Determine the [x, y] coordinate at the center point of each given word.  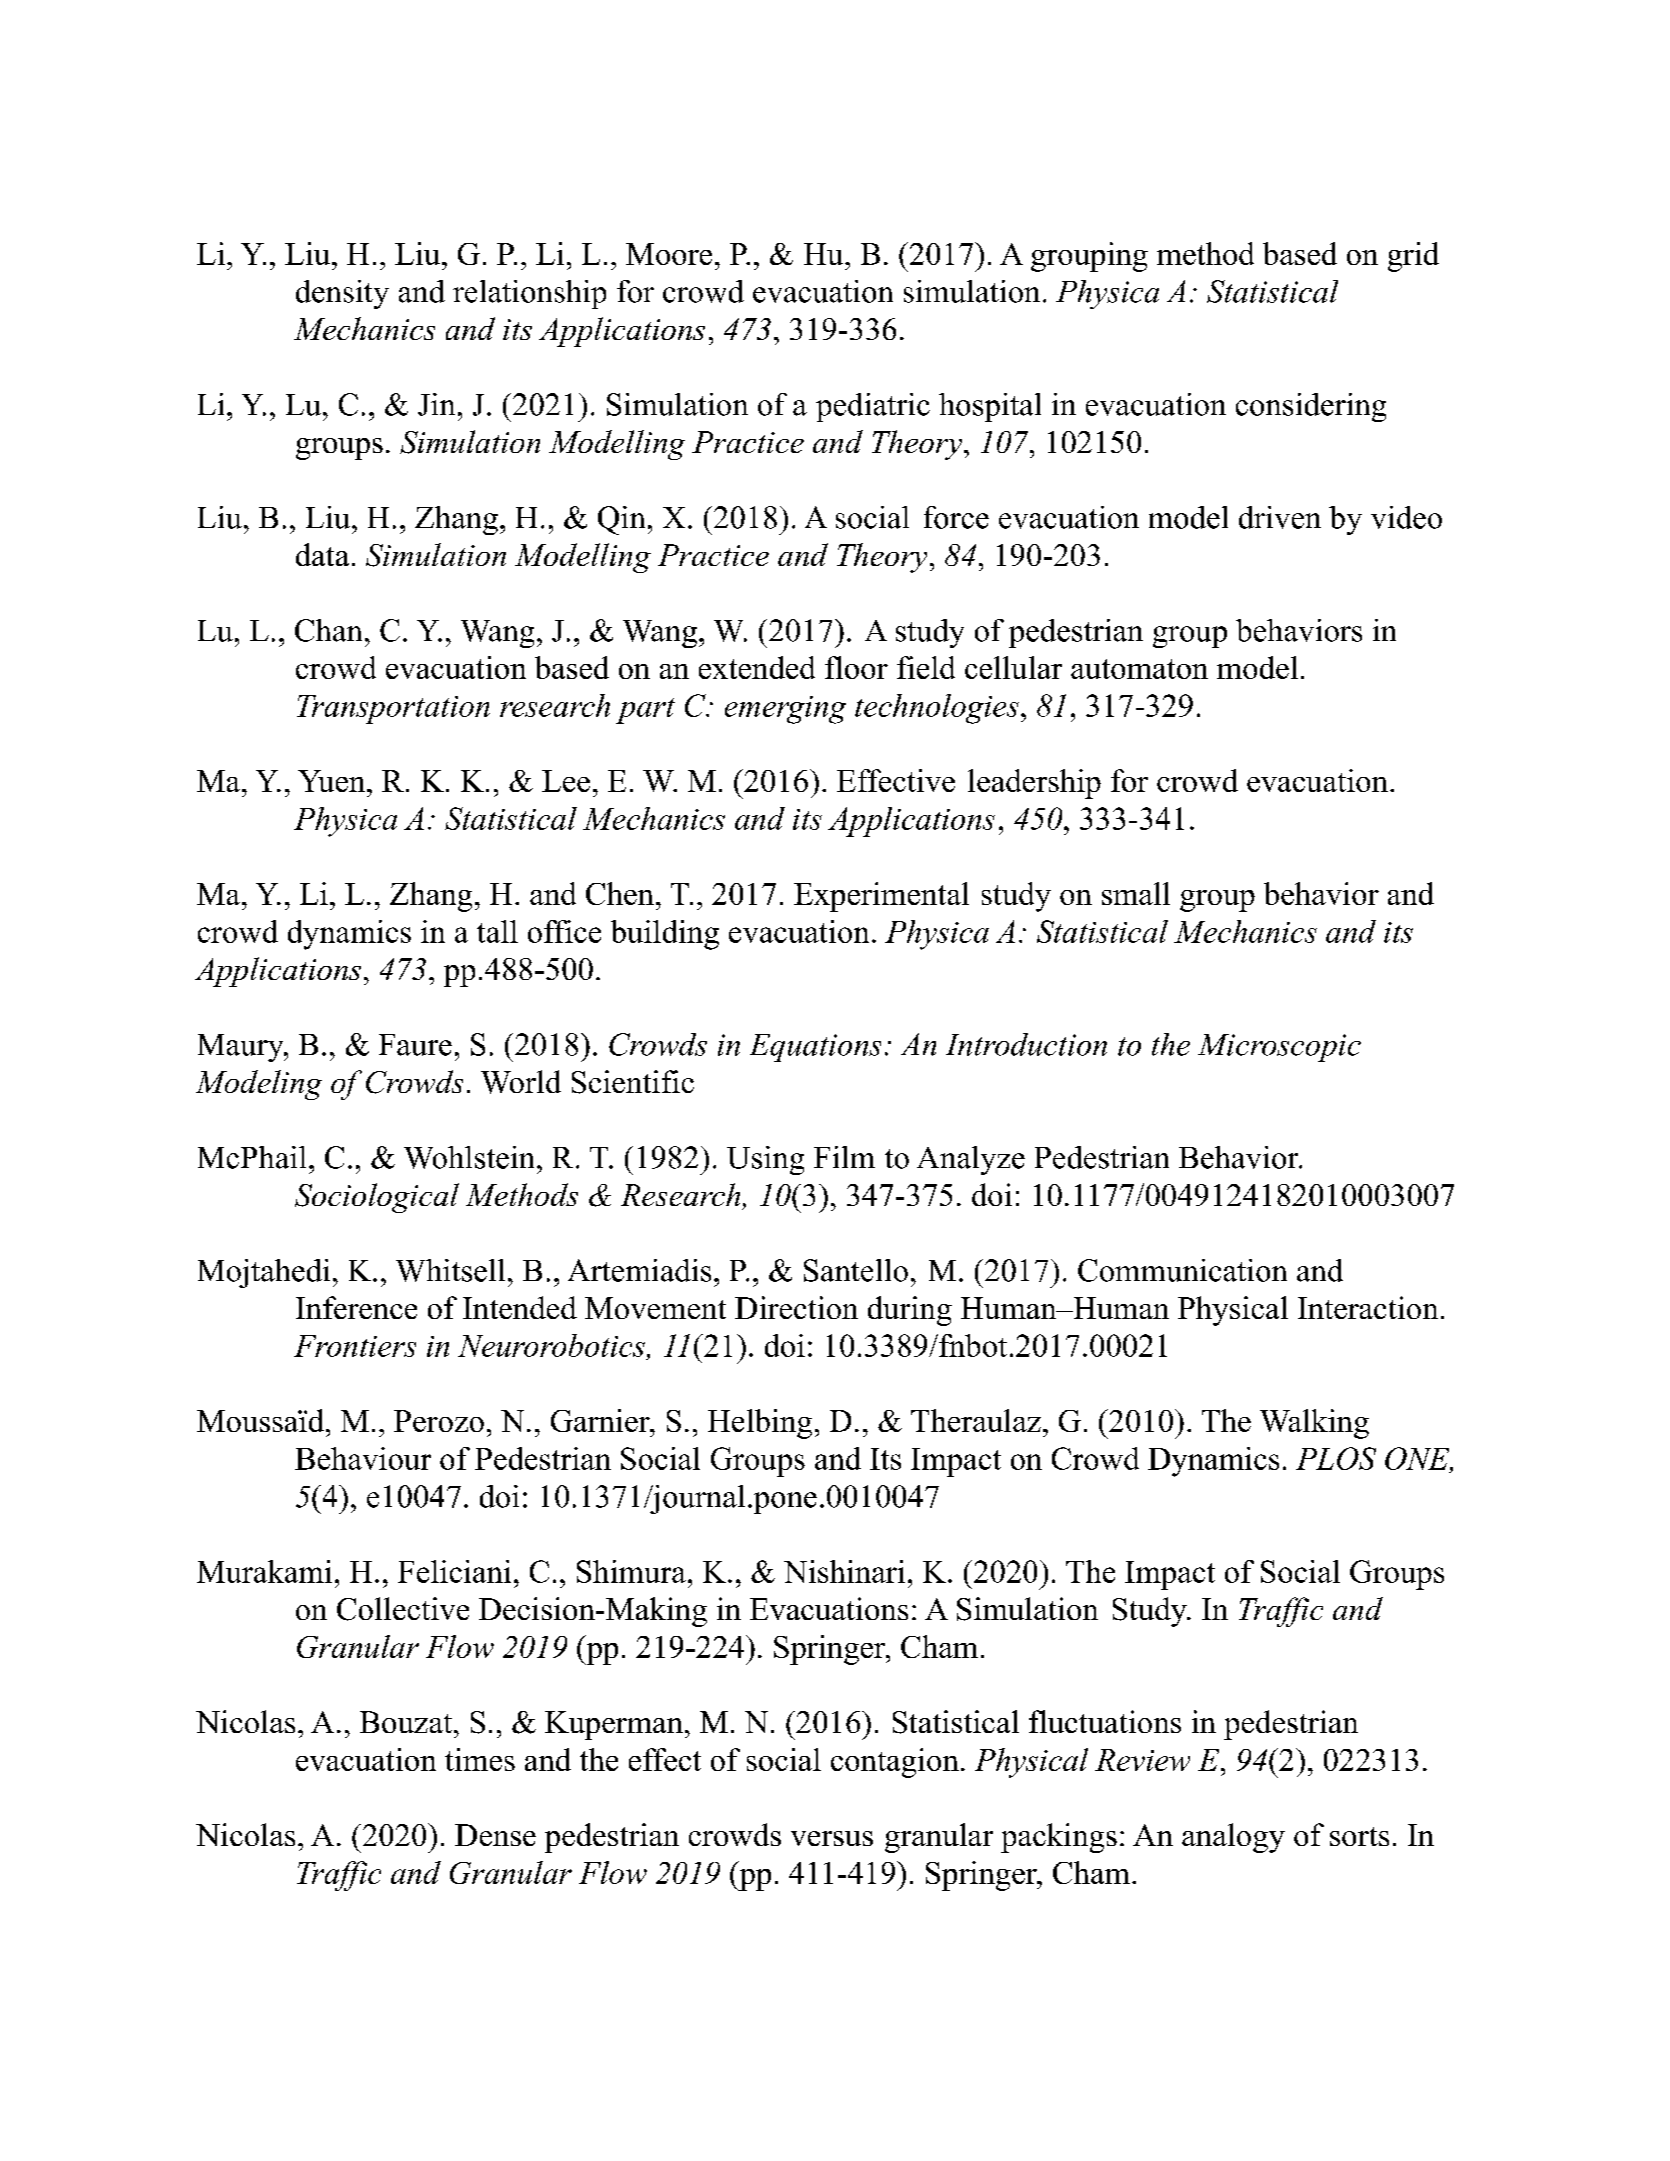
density [342, 294]
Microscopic [1279, 1048]
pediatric [873, 407]
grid [1413, 257]
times [480, 1759]
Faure [415, 1045]
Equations [815, 1048]
